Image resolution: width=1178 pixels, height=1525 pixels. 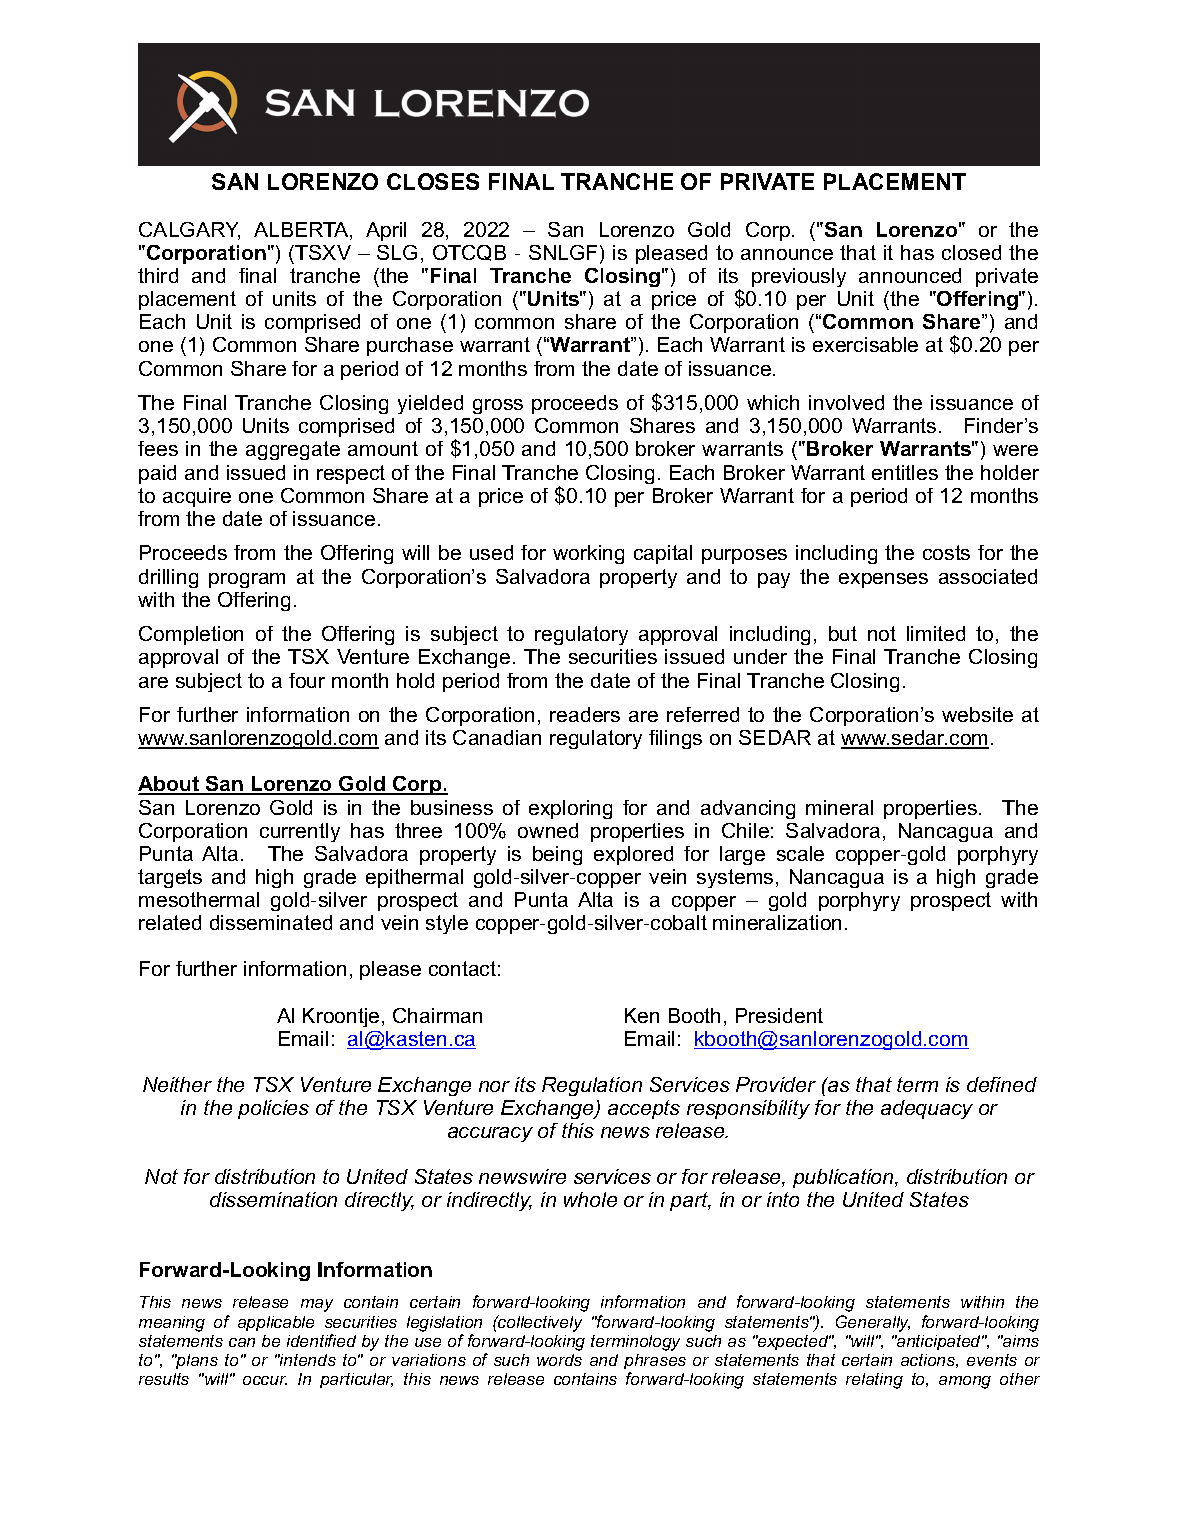 I want to click on closed, so click(x=971, y=252).
